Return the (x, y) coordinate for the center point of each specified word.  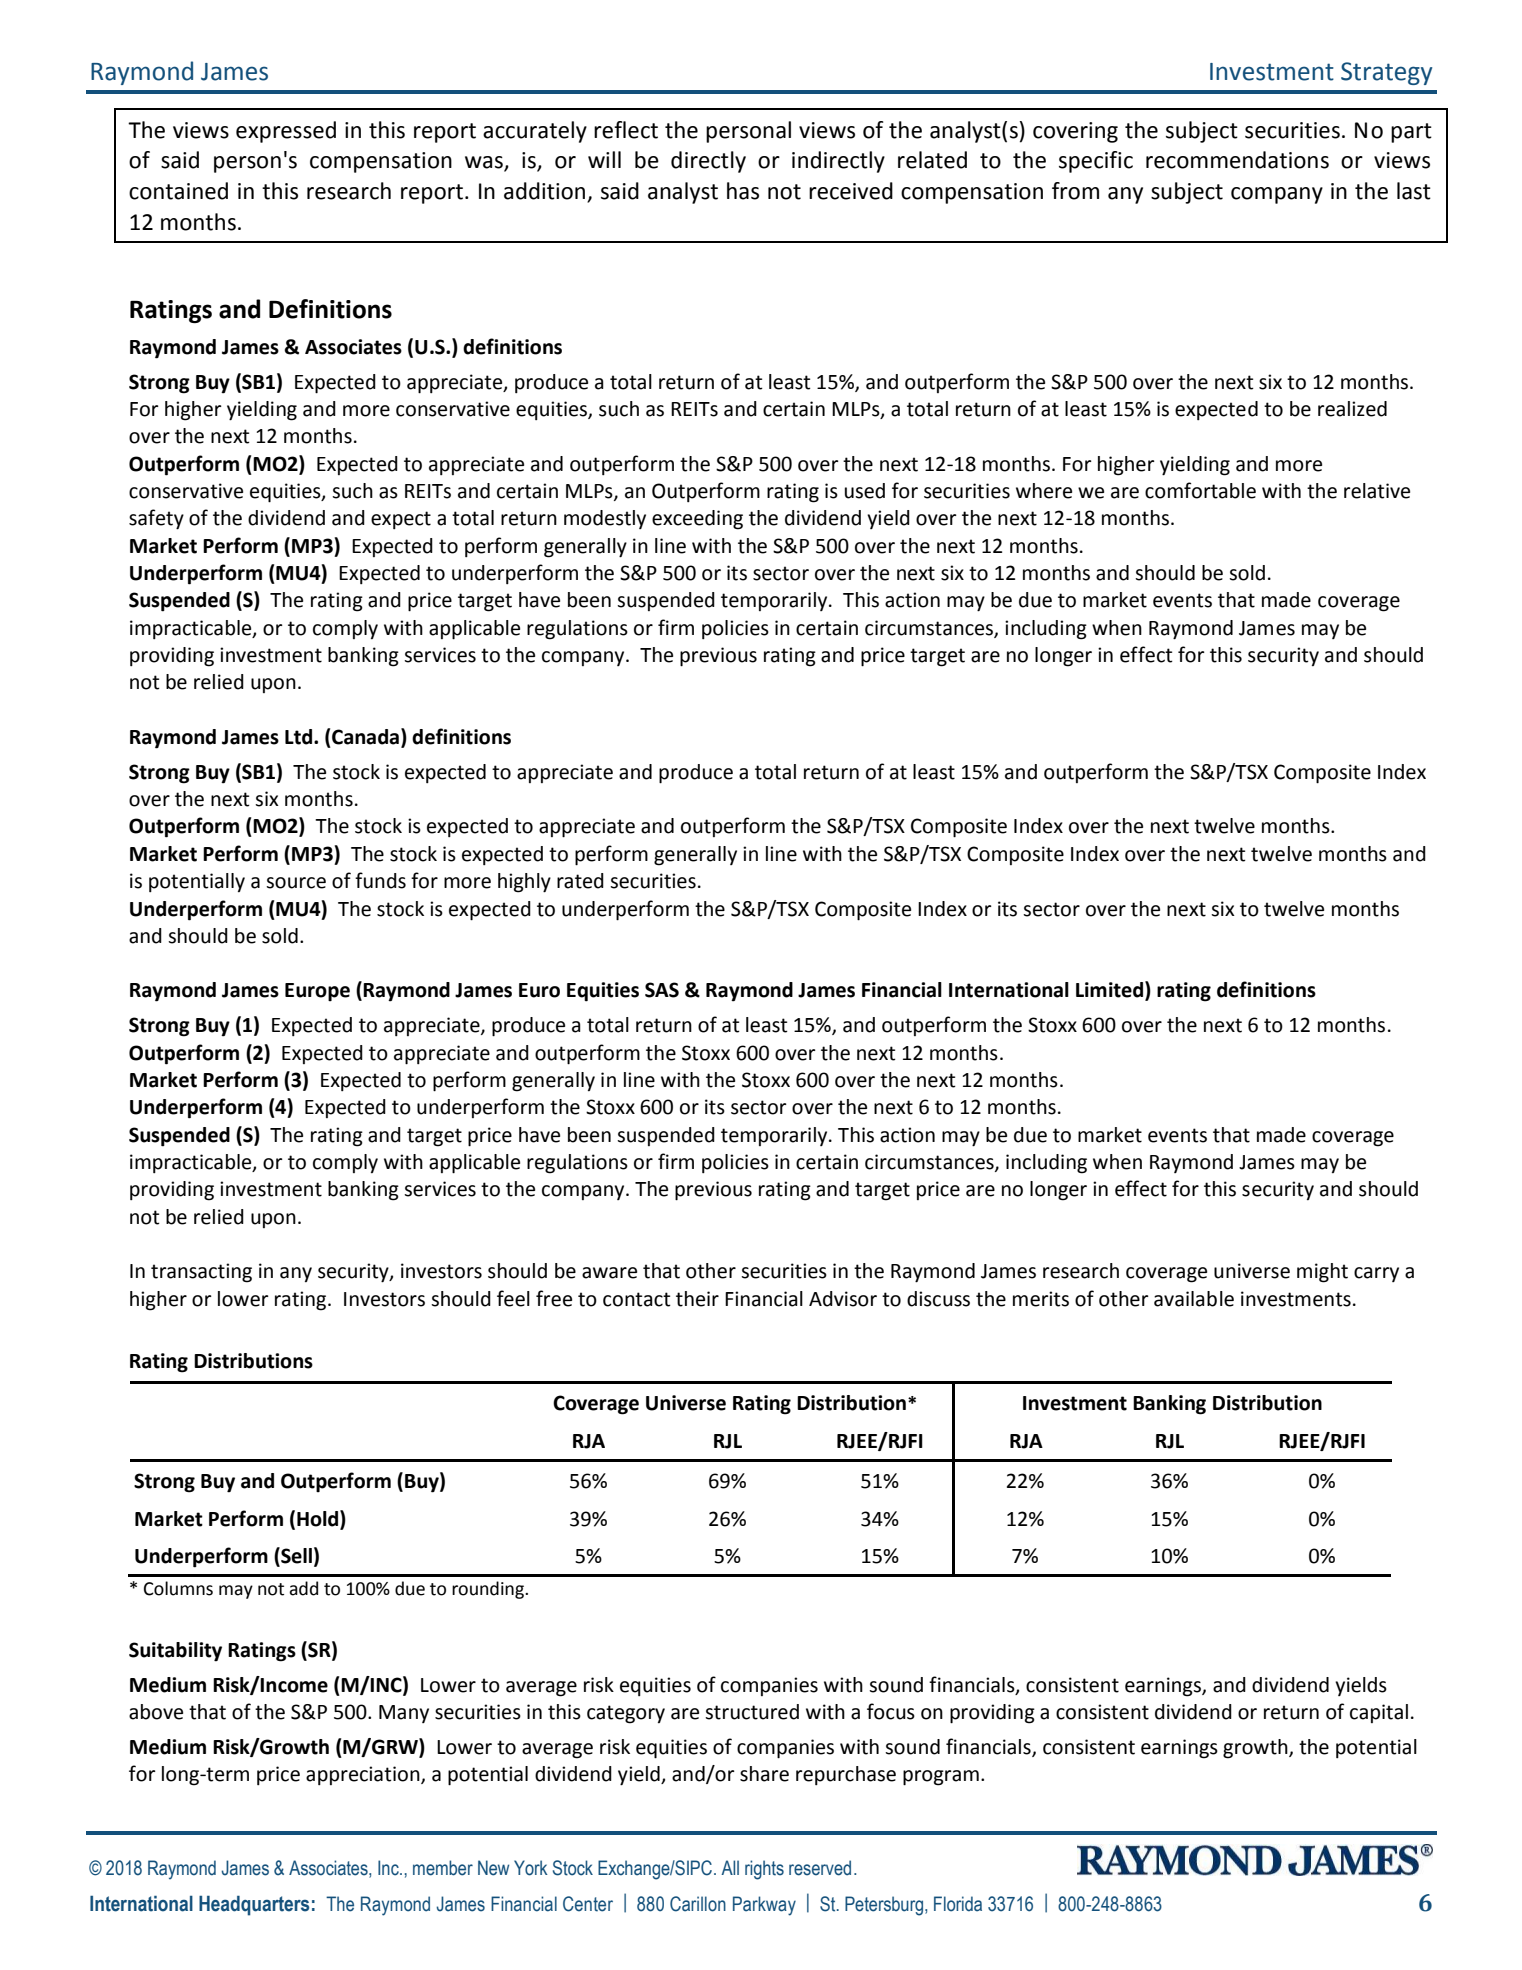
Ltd (300, 737)
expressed (286, 132)
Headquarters (254, 1906)
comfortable (1200, 490)
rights (764, 1870)
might (1322, 1273)
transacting (201, 1273)
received (851, 191)
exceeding (697, 520)
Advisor (843, 1299)
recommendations (1237, 160)
